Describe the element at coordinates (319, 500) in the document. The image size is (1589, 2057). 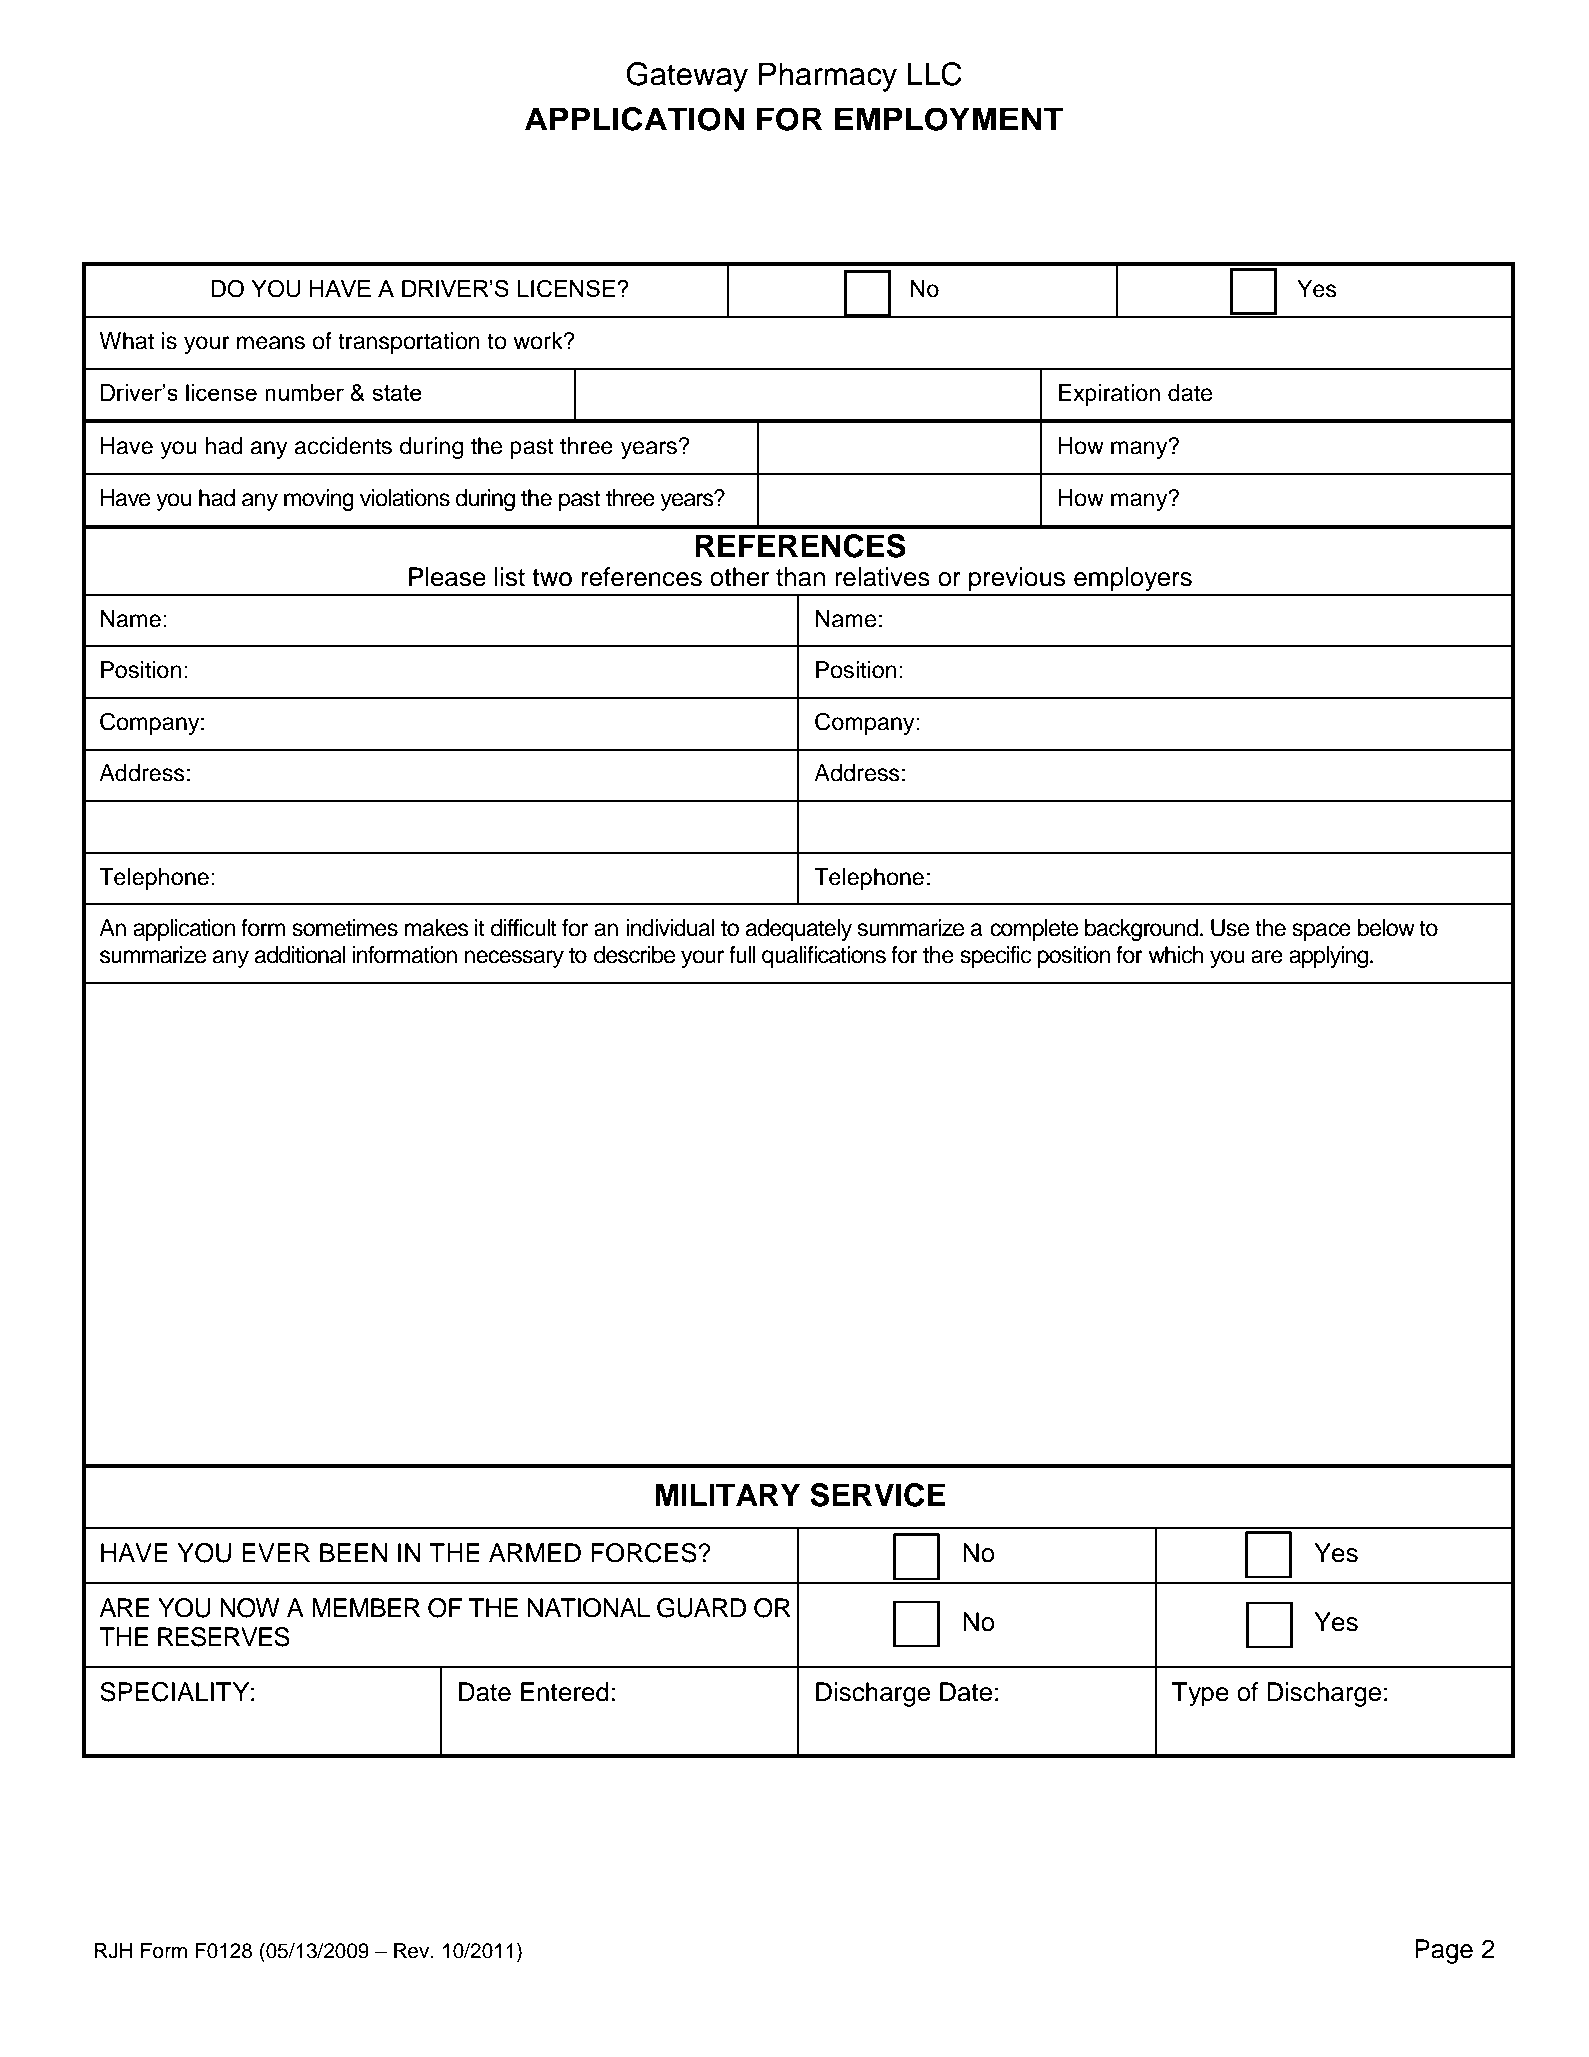
I see `moving` at that location.
